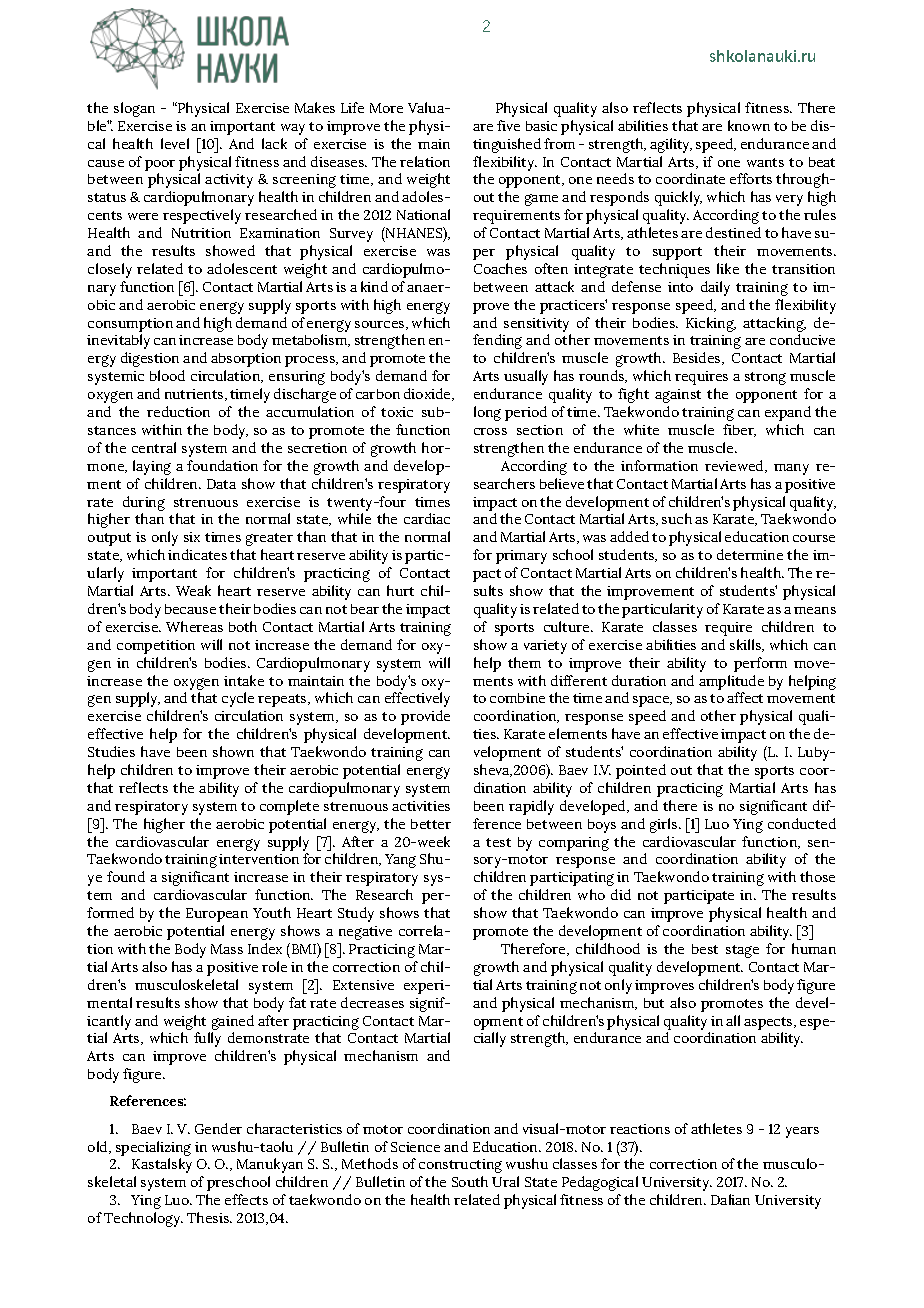  I want to click on South, so click(470, 1181).
